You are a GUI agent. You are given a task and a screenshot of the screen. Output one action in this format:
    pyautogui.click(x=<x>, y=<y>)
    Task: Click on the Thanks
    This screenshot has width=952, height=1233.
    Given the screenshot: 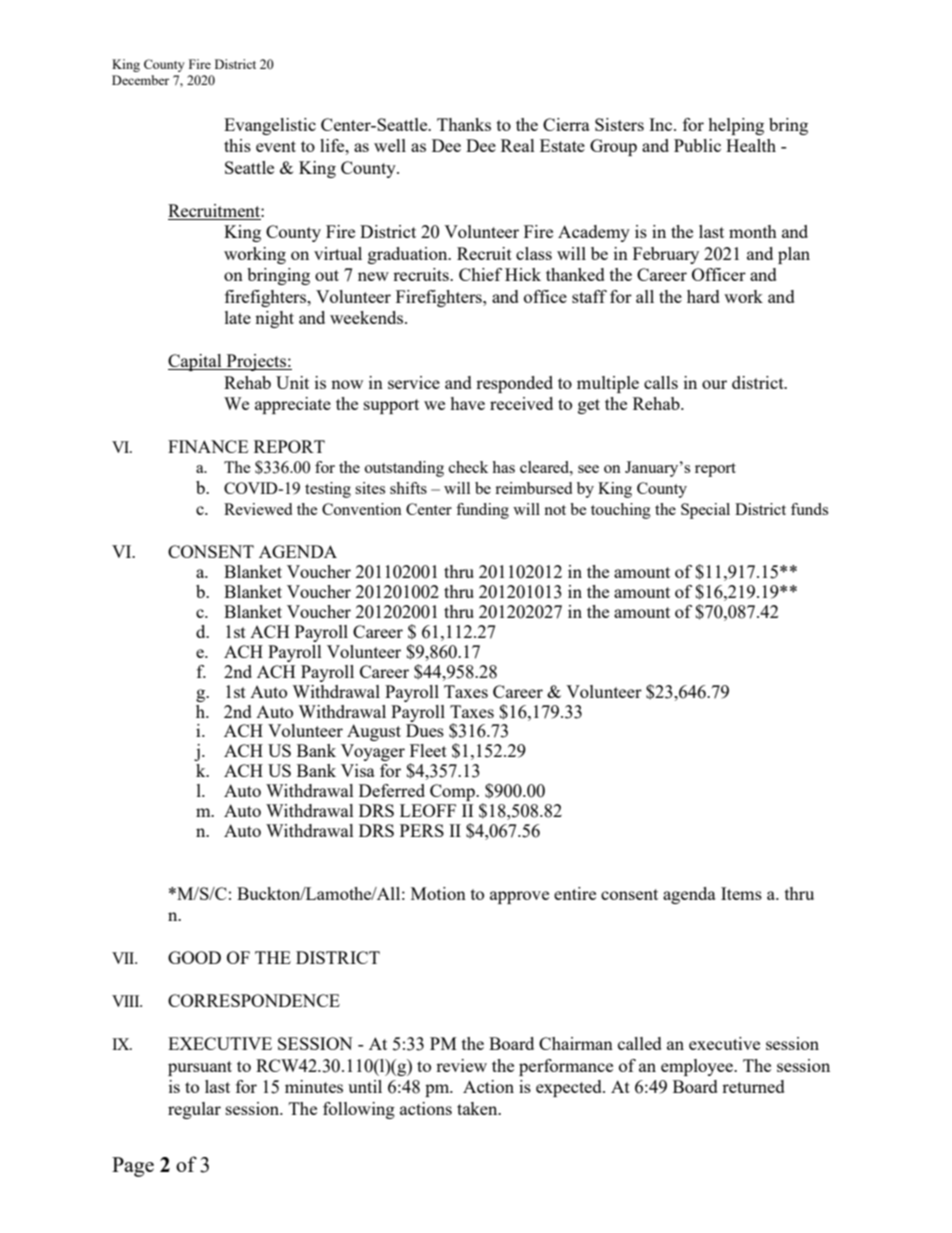 What is the action you would take?
    pyautogui.click(x=464, y=124)
